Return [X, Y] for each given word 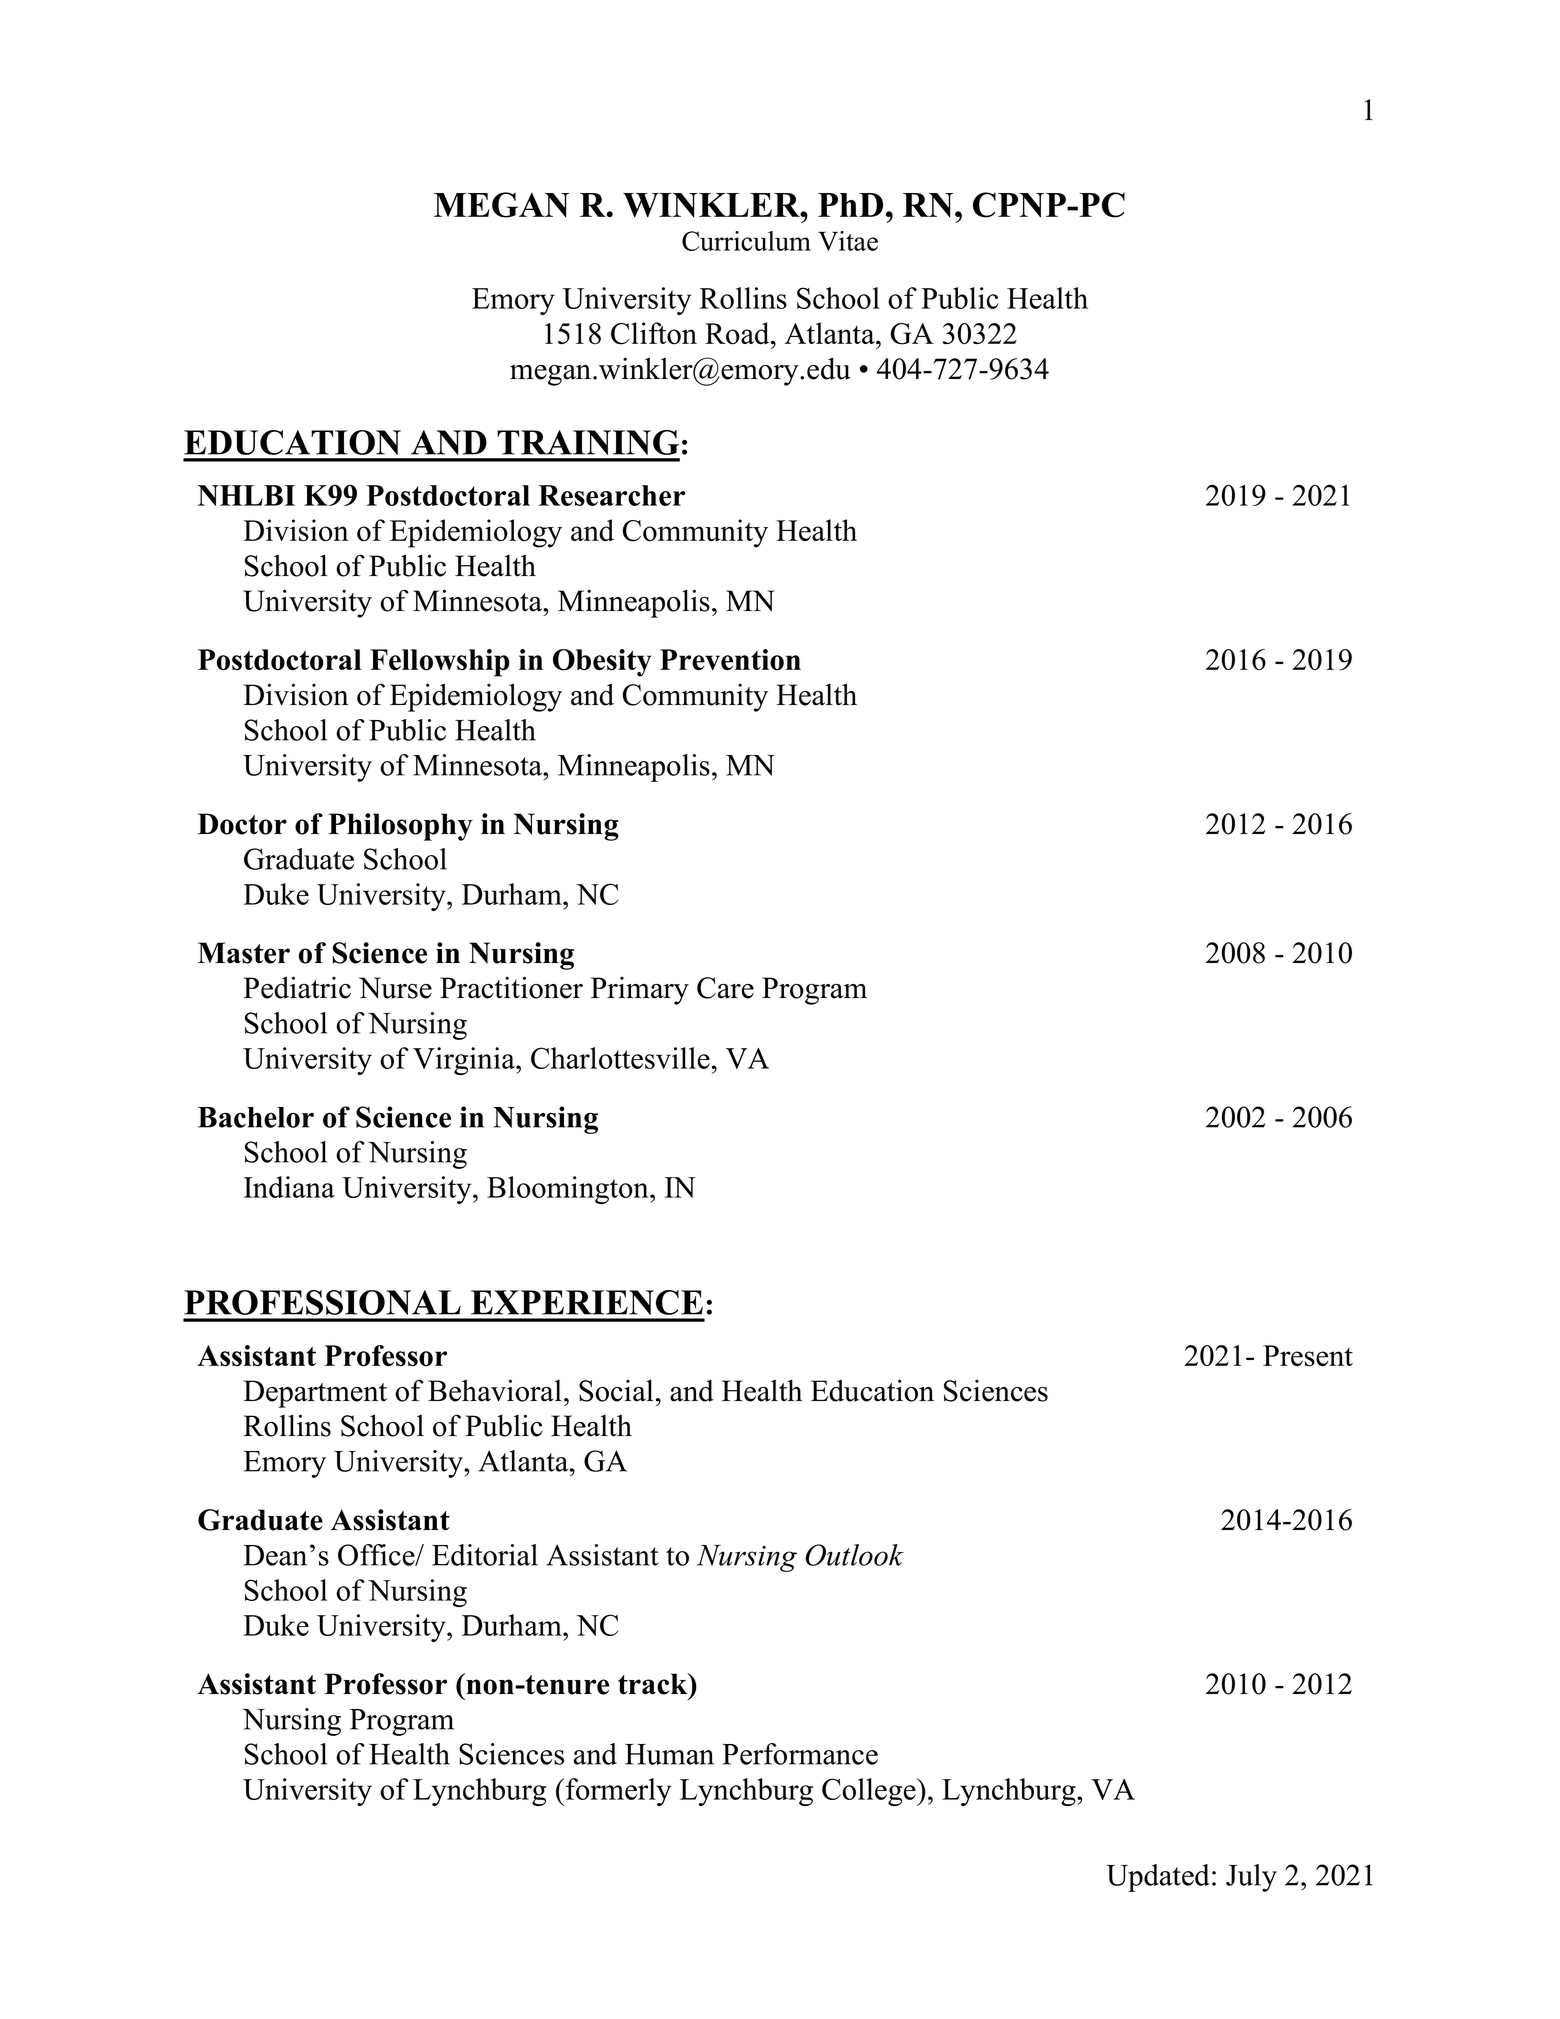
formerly [618, 1792]
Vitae [848, 241]
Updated [1158, 1878]
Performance [800, 1754]
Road [738, 333]
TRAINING [588, 442]
